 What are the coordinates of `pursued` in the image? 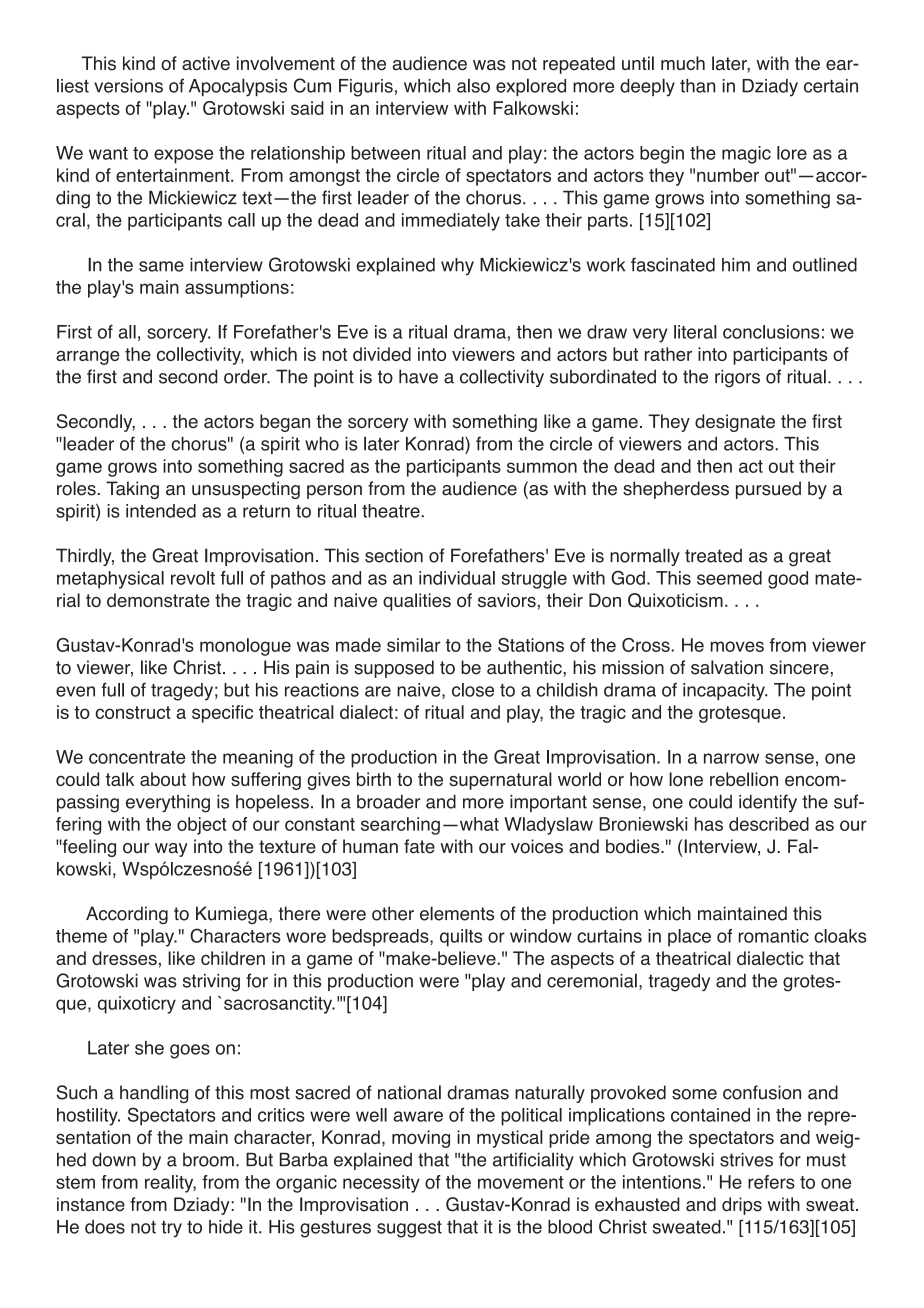 It's located at (768, 490).
